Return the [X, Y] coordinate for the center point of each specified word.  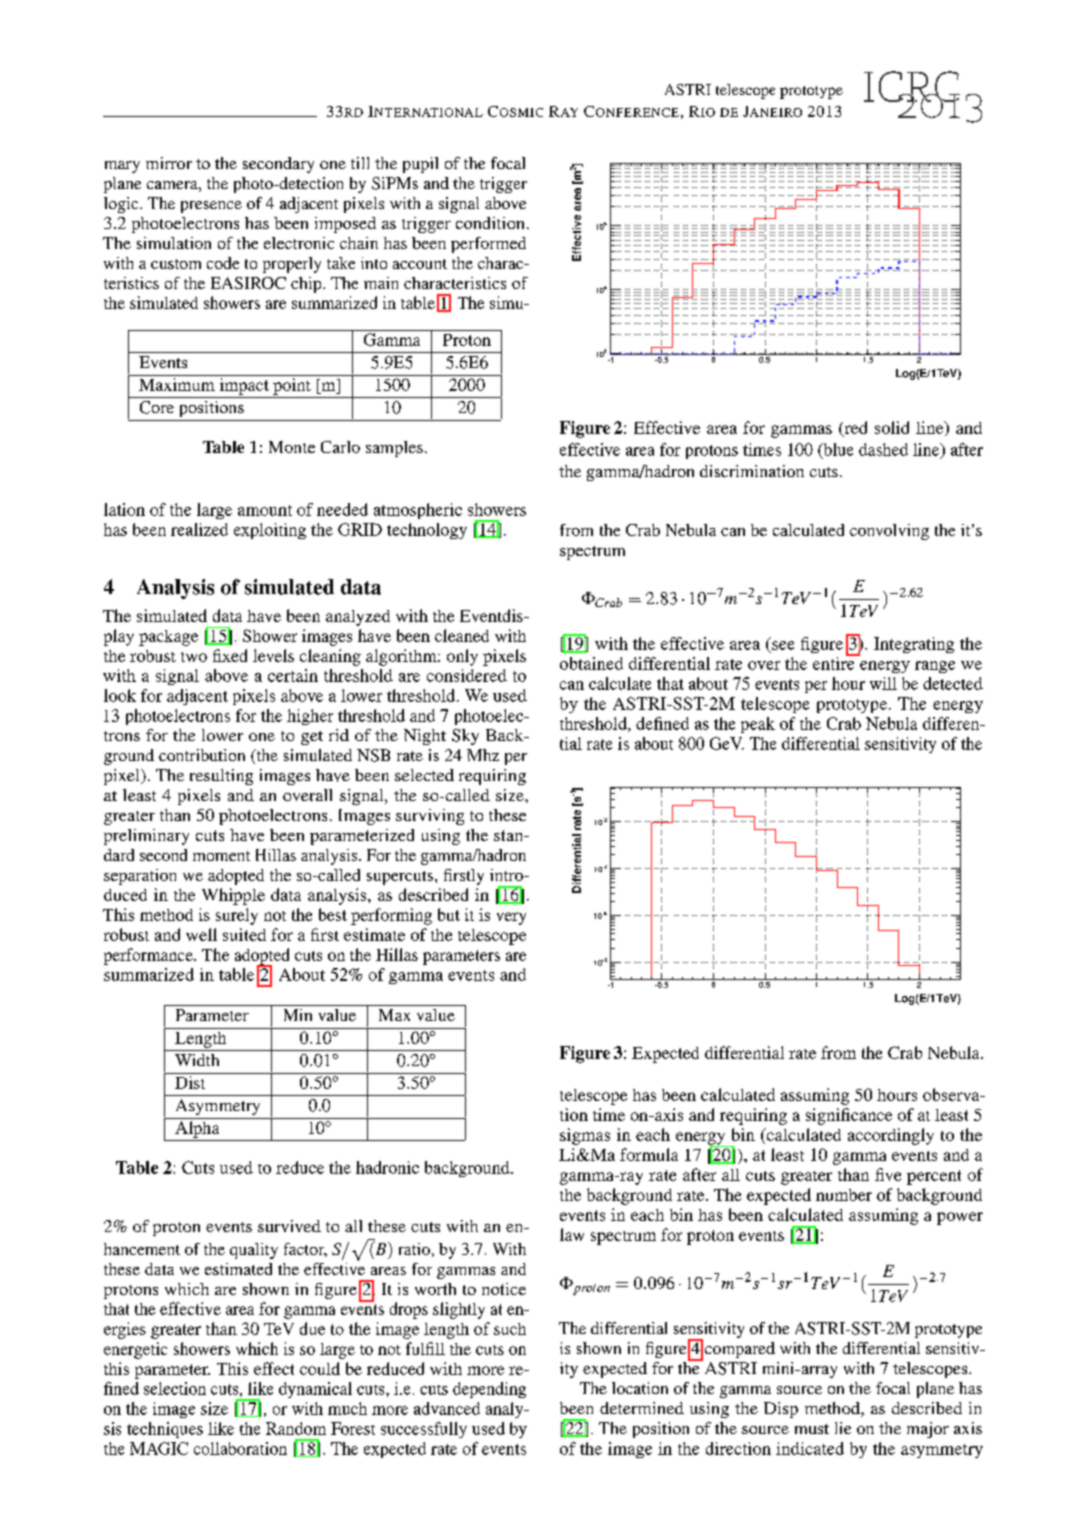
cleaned [462, 635]
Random [296, 1428]
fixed [230, 655]
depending [489, 1390]
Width [197, 1060]
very [511, 918]
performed [488, 245]
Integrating [914, 645]
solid [892, 427]
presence [211, 207]
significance [849, 1116]
